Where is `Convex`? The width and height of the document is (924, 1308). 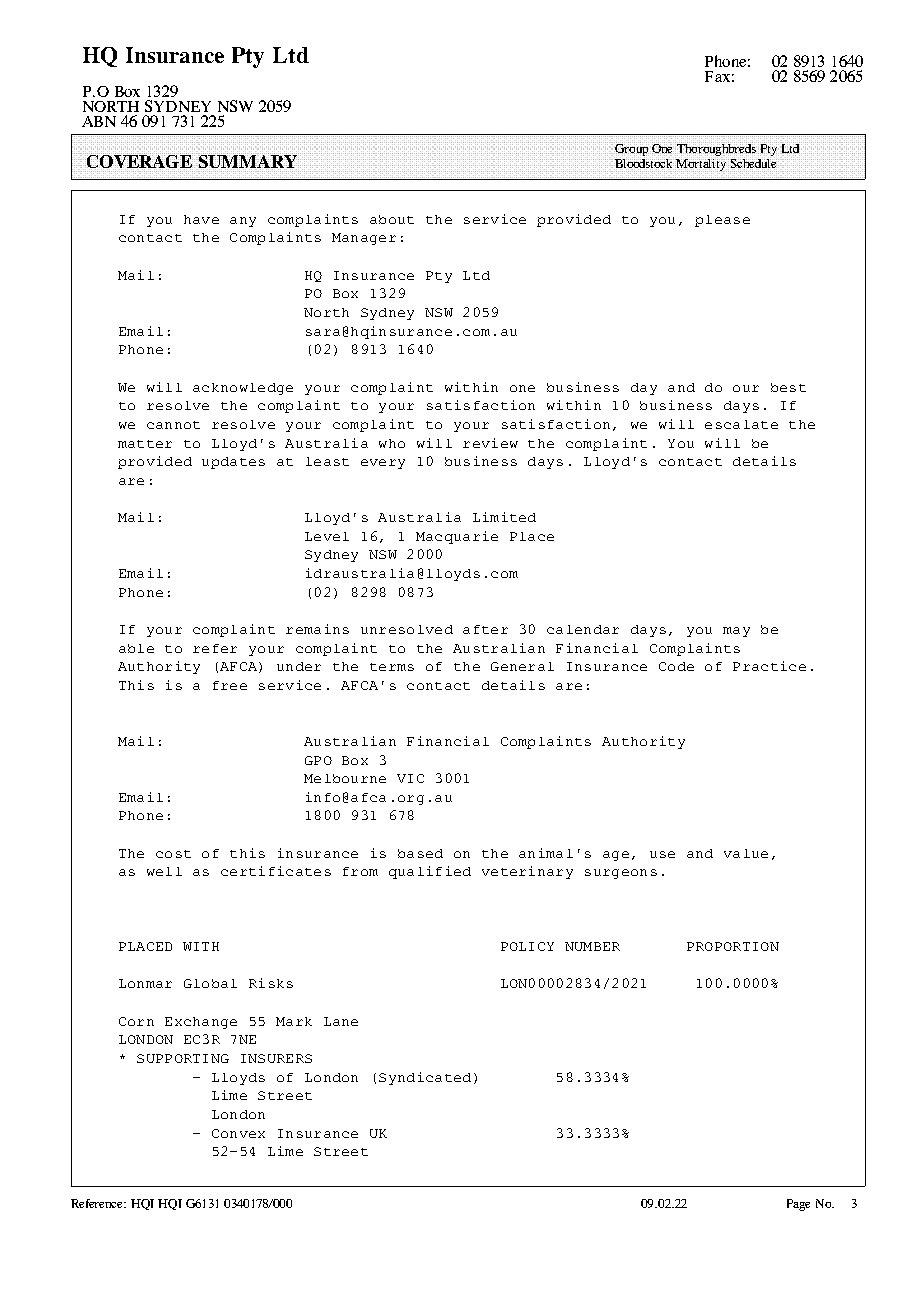 Convex is located at coordinates (238, 1133).
